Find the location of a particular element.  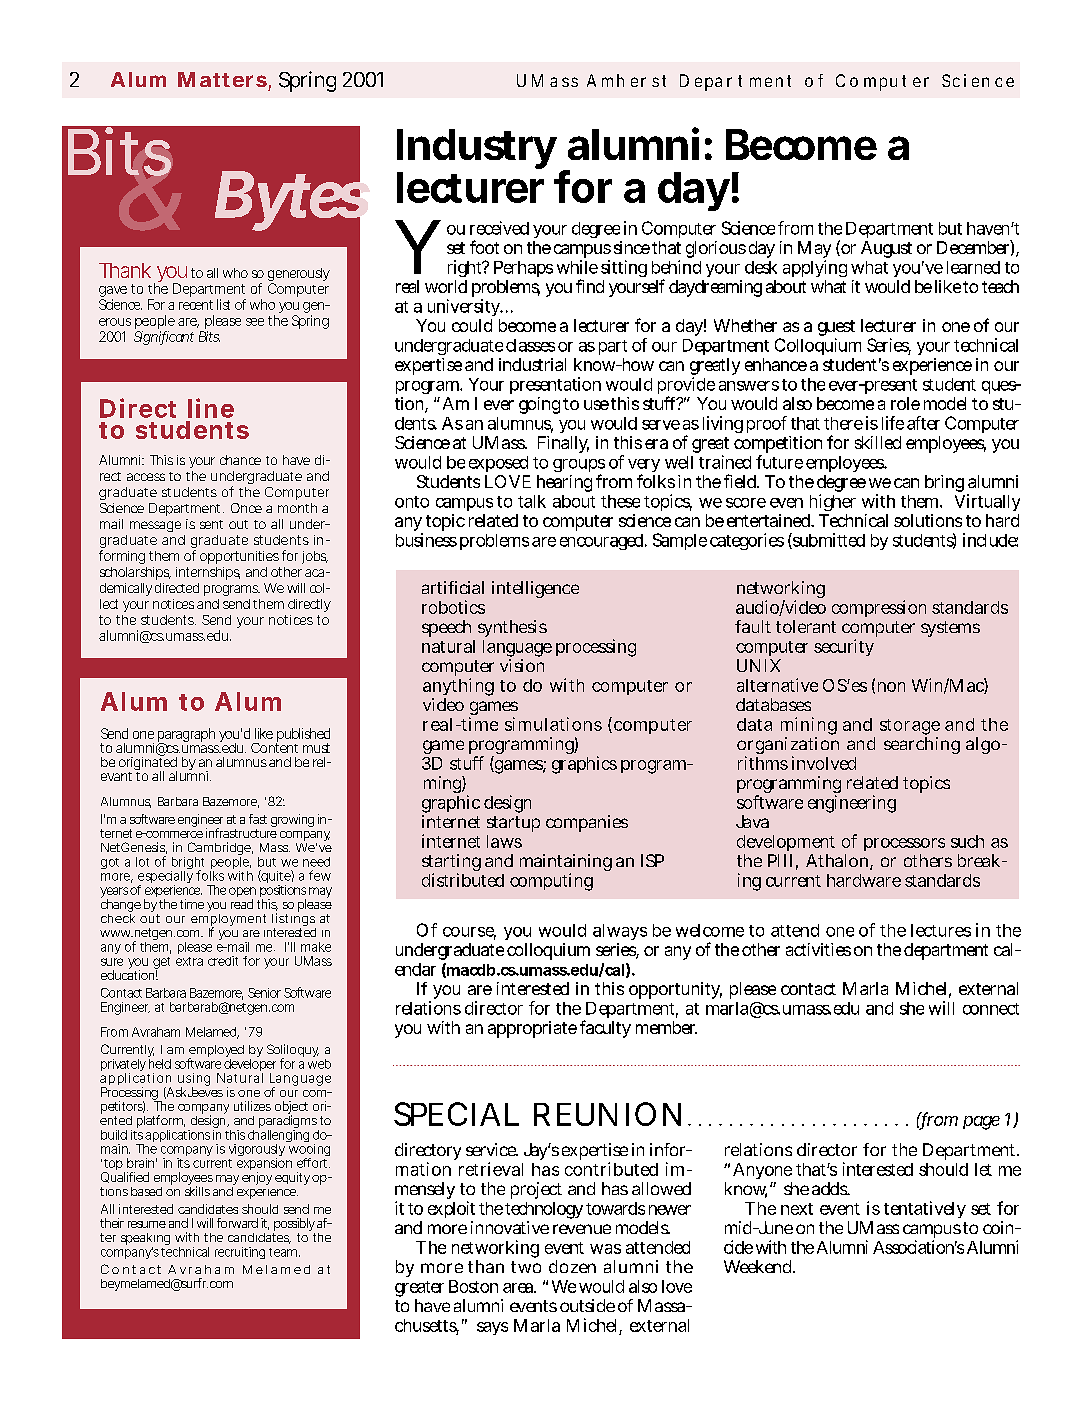

open is located at coordinates (242, 893).
